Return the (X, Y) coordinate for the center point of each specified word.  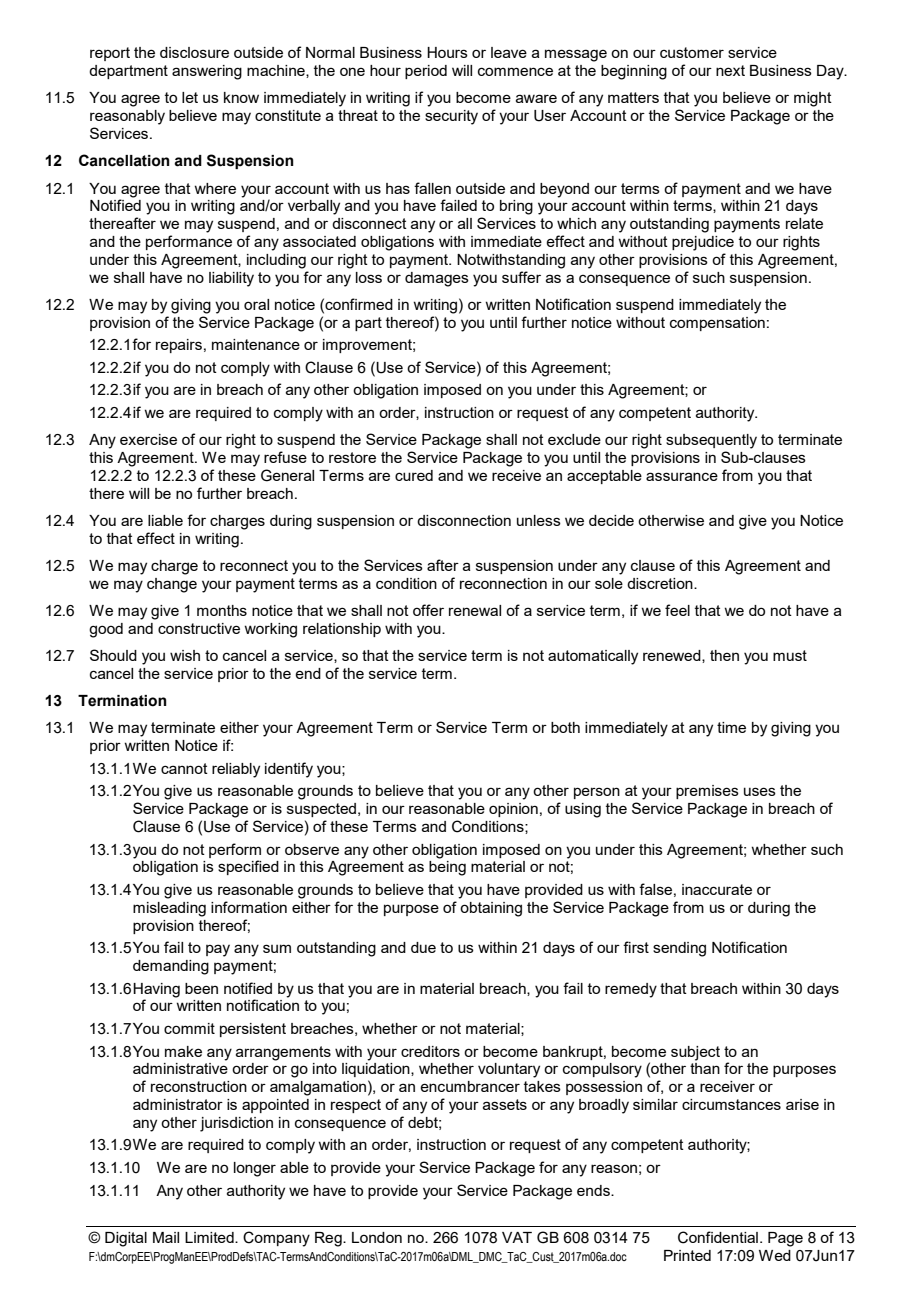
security (451, 117)
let (190, 97)
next (730, 70)
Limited (210, 1237)
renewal (475, 610)
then (724, 655)
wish (185, 655)
